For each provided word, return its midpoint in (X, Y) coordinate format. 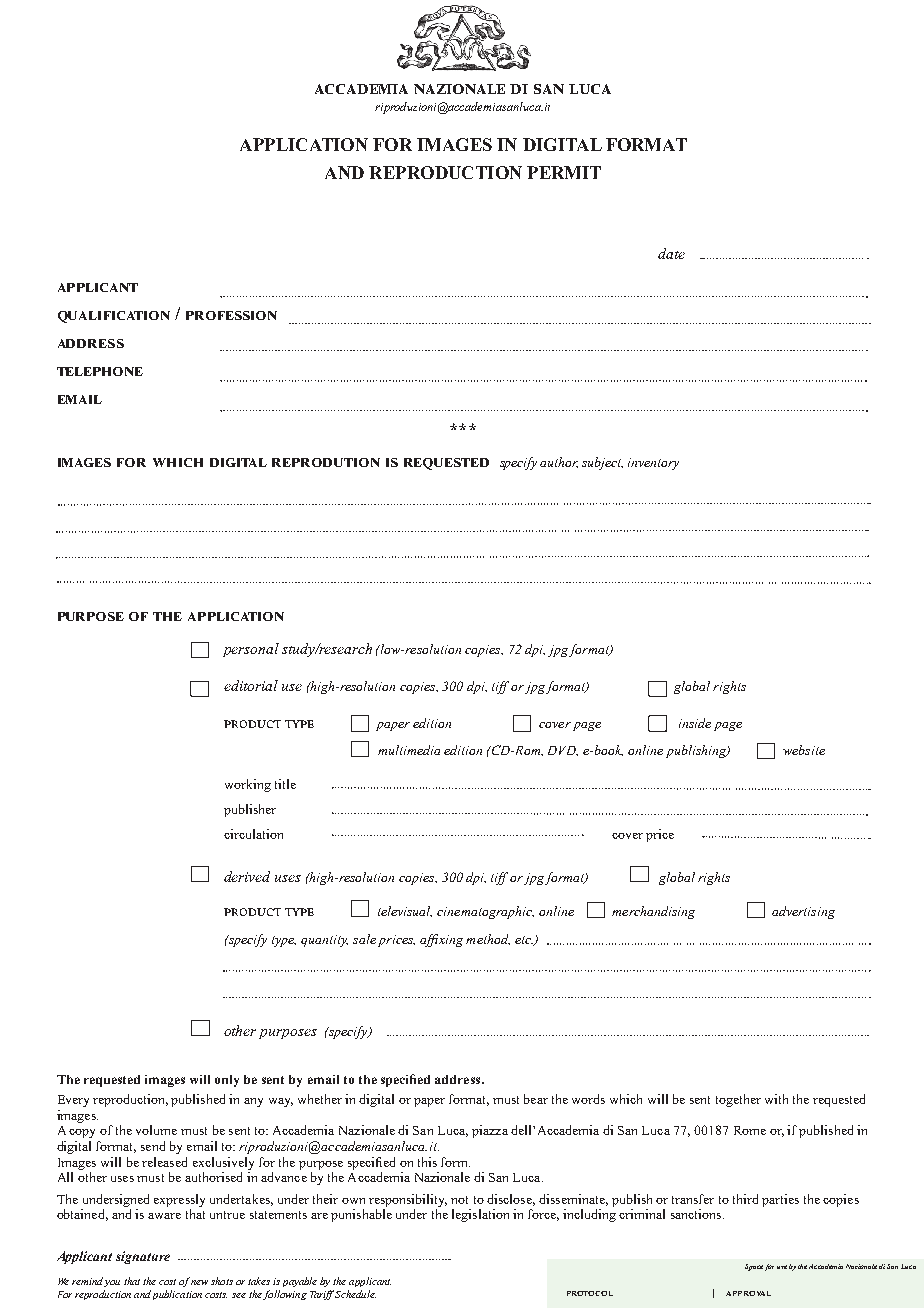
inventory (653, 464)
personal (251, 650)
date (671, 253)
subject (602, 463)
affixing (441, 940)
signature (143, 1257)
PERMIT (564, 172)
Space (754, 1267)
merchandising (653, 912)
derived (247, 876)
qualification (114, 317)
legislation (480, 1215)
